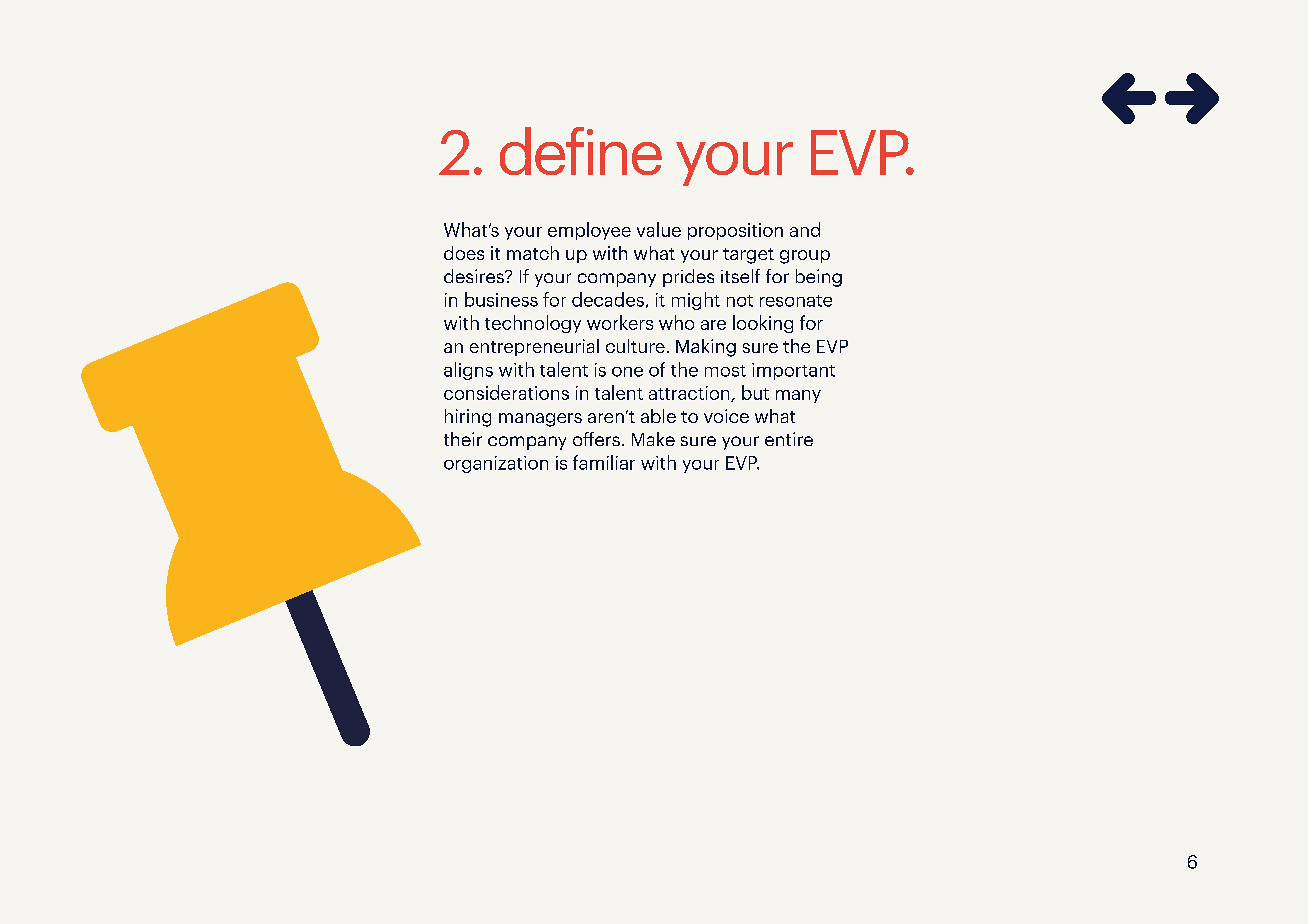  I want to click on considerations, so click(506, 392).
